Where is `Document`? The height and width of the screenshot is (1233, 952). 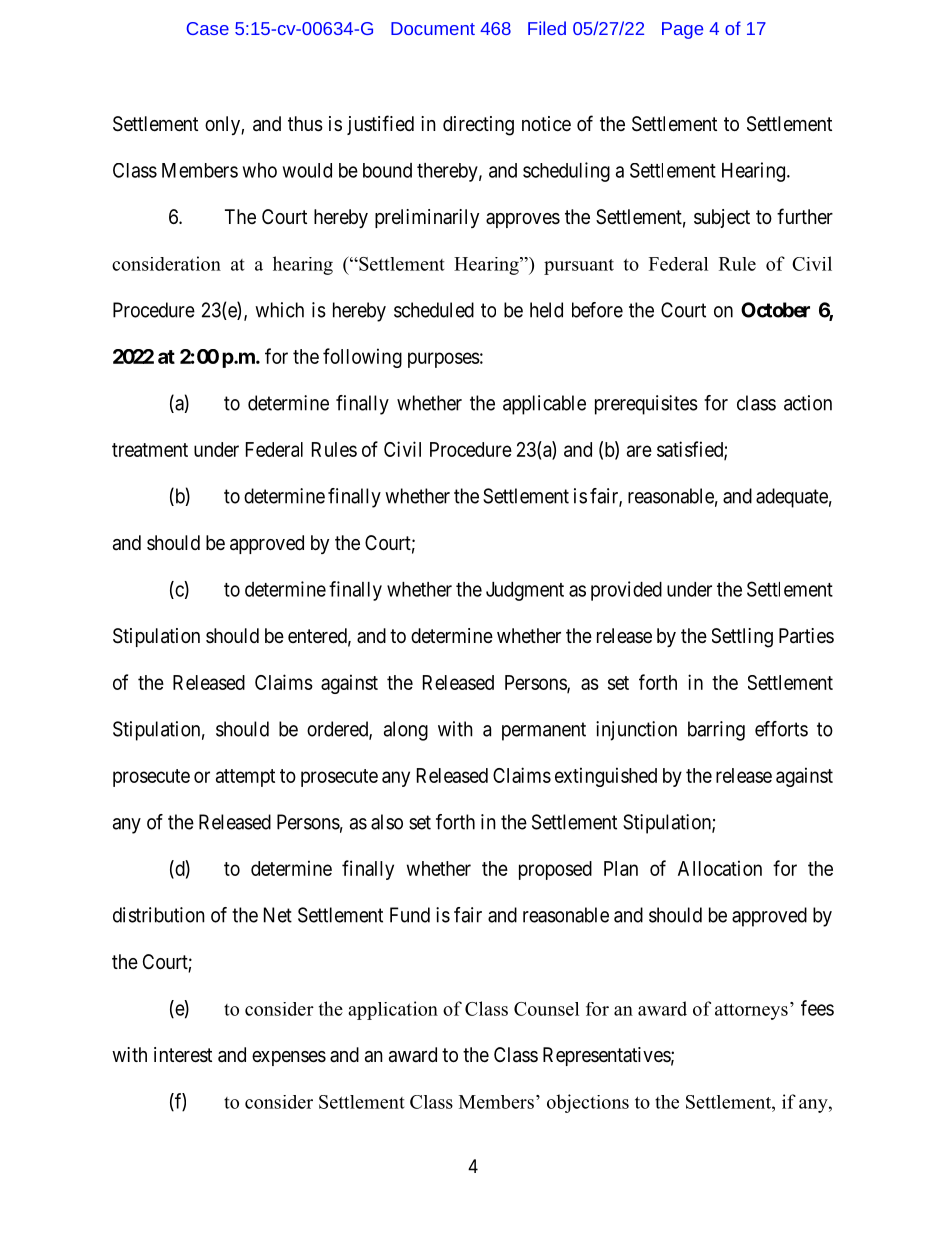 Document is located at coordinates (433, 28).
